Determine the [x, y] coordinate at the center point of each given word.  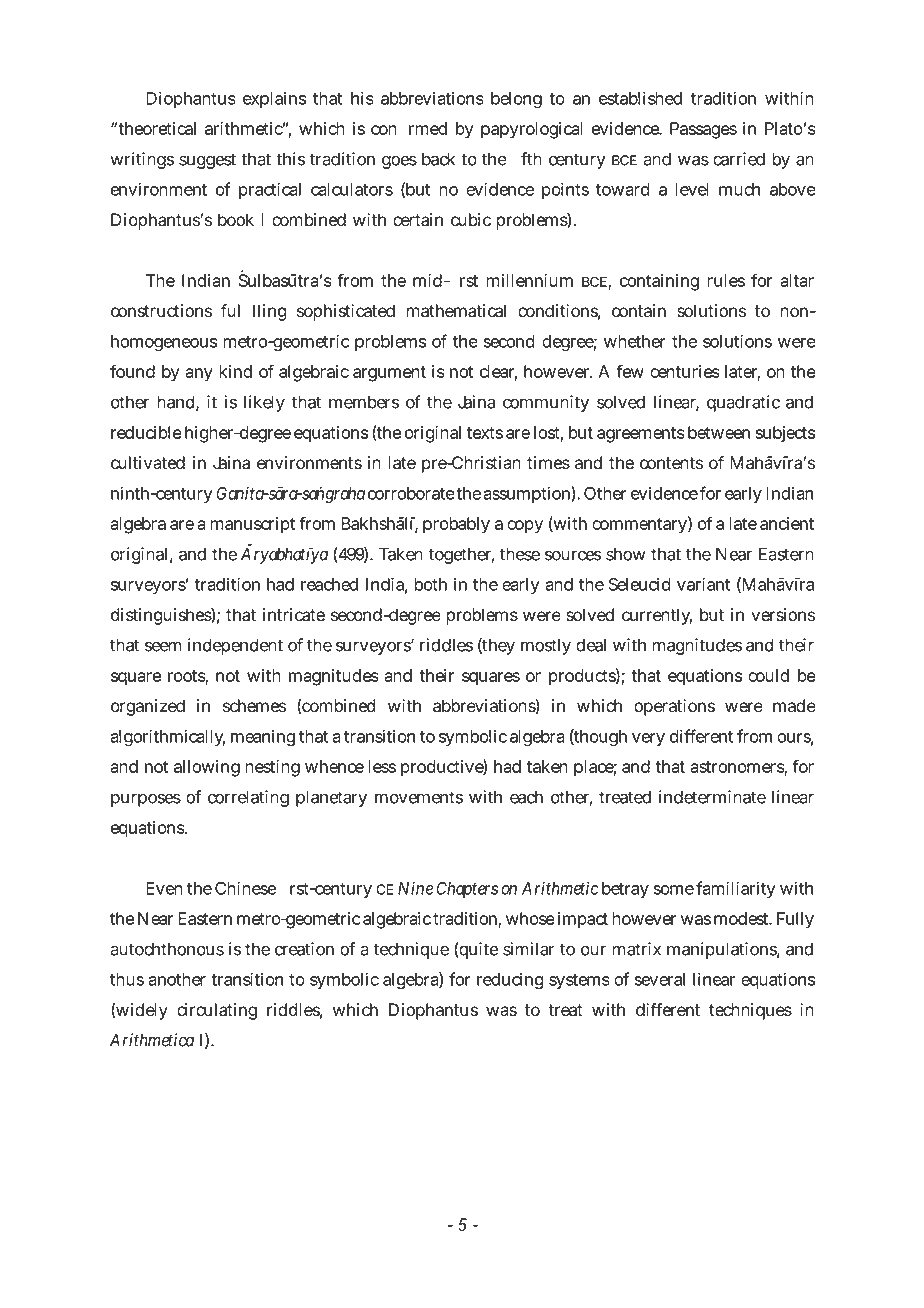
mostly [546, 647]
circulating [217, 1011]
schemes [254, 706]
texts [485, 433]
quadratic [743, 403]
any [199, 375]
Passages [703, 130]
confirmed [409, 128]
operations [674, 707]
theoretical [157, 128]
